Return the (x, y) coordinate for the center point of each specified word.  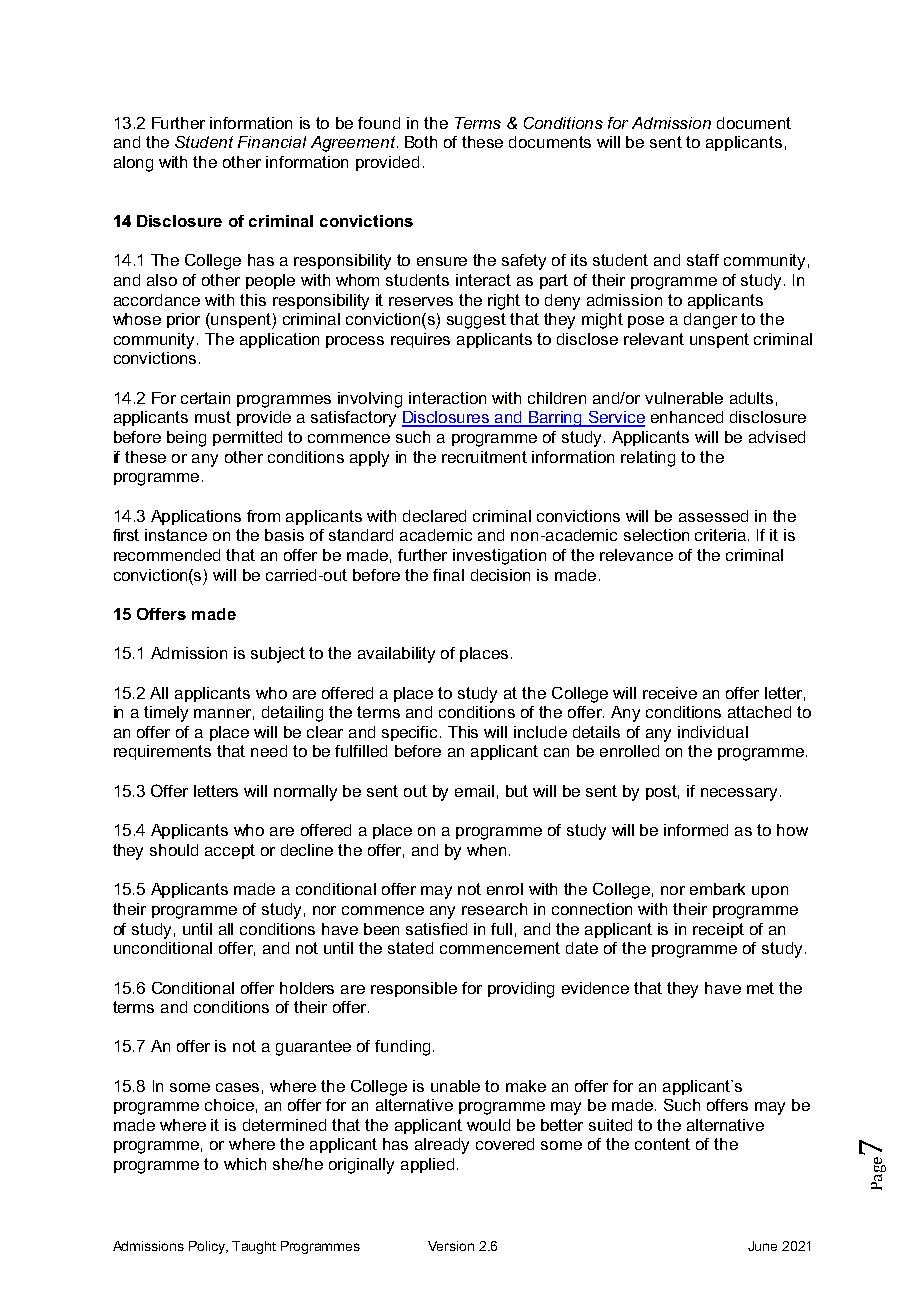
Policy (208, 1247)
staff (703, 260)
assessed (713, 516)
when (486, 850)
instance (176, 535)
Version (451, 1246)
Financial (272, 142)
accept (230, 851)
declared (434, 516)
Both (421, 142)
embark (717, 889)
